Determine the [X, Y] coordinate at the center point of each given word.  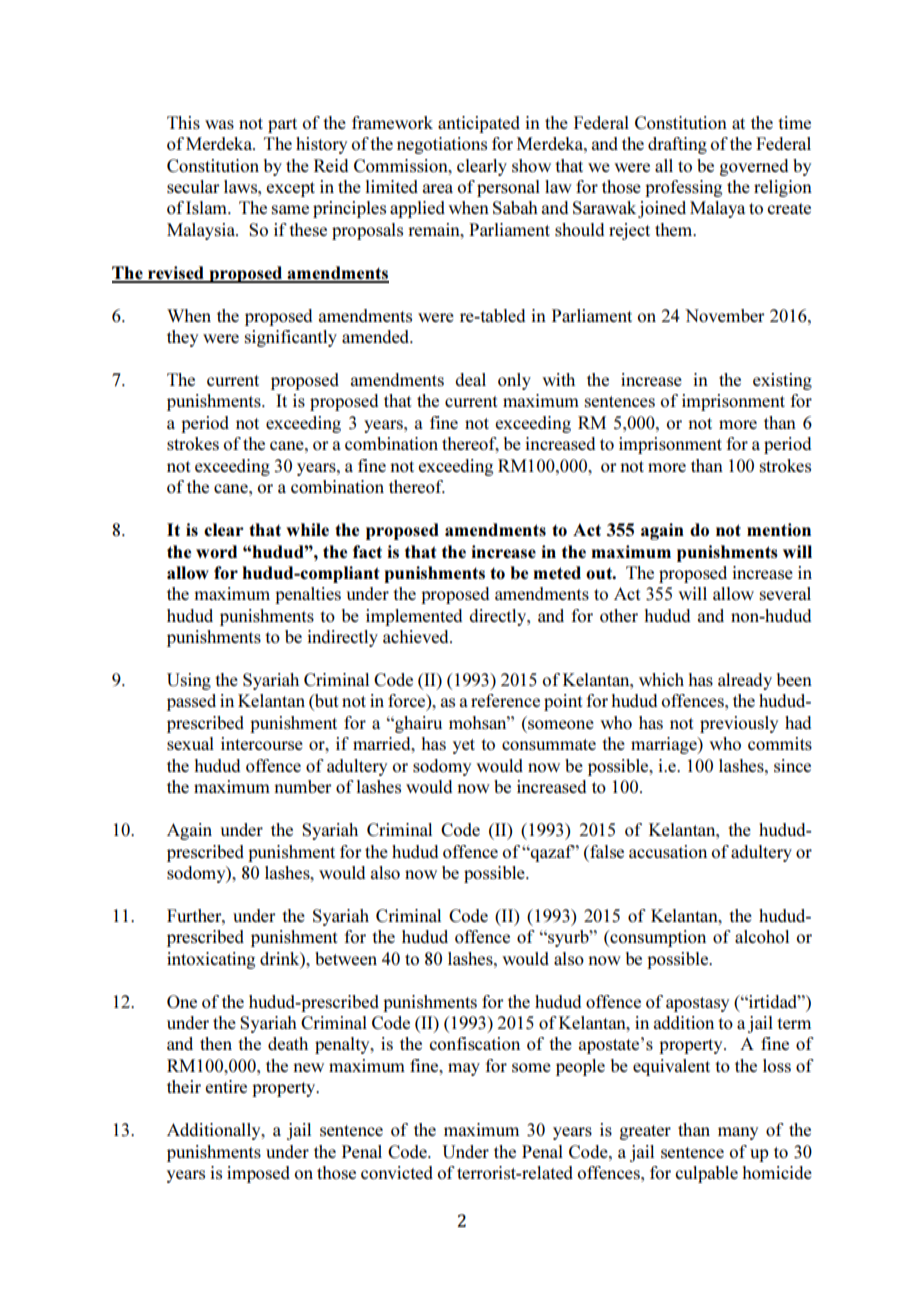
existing [782, 381]
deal [470, 379]
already [745, 681]
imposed [258, 1174]
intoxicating [211, 960]
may [464, 1069]
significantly [290, 338]
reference [505, 700]
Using [189, 681]
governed [754, 167]
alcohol [762, 936]
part [282, 125]
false [606, 851]
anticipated [479, 124]
